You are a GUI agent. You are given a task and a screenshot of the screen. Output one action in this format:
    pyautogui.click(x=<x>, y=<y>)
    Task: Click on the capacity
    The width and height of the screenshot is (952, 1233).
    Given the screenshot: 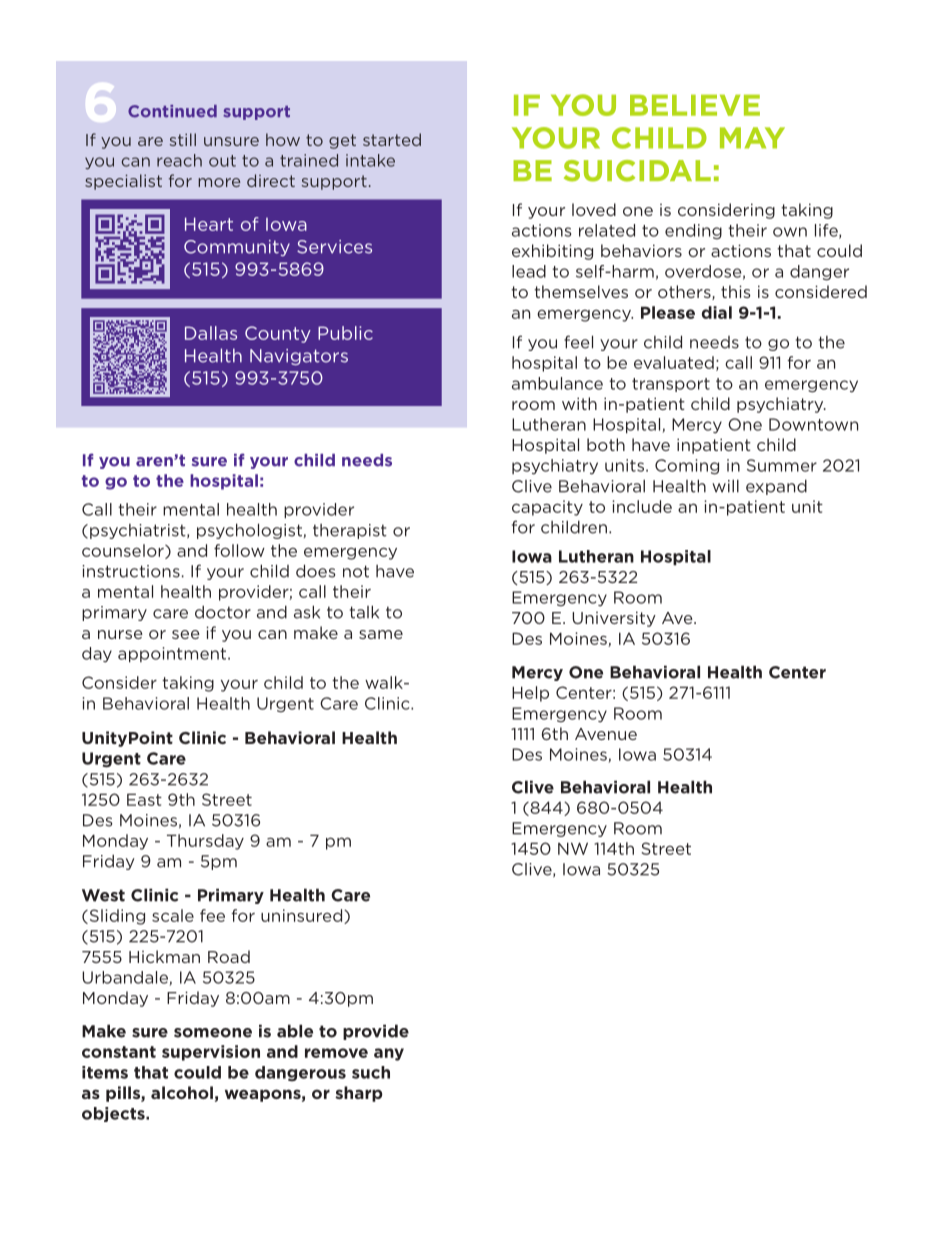 What is the action you would take?
    pyautogui.click(x=547, y=508)
